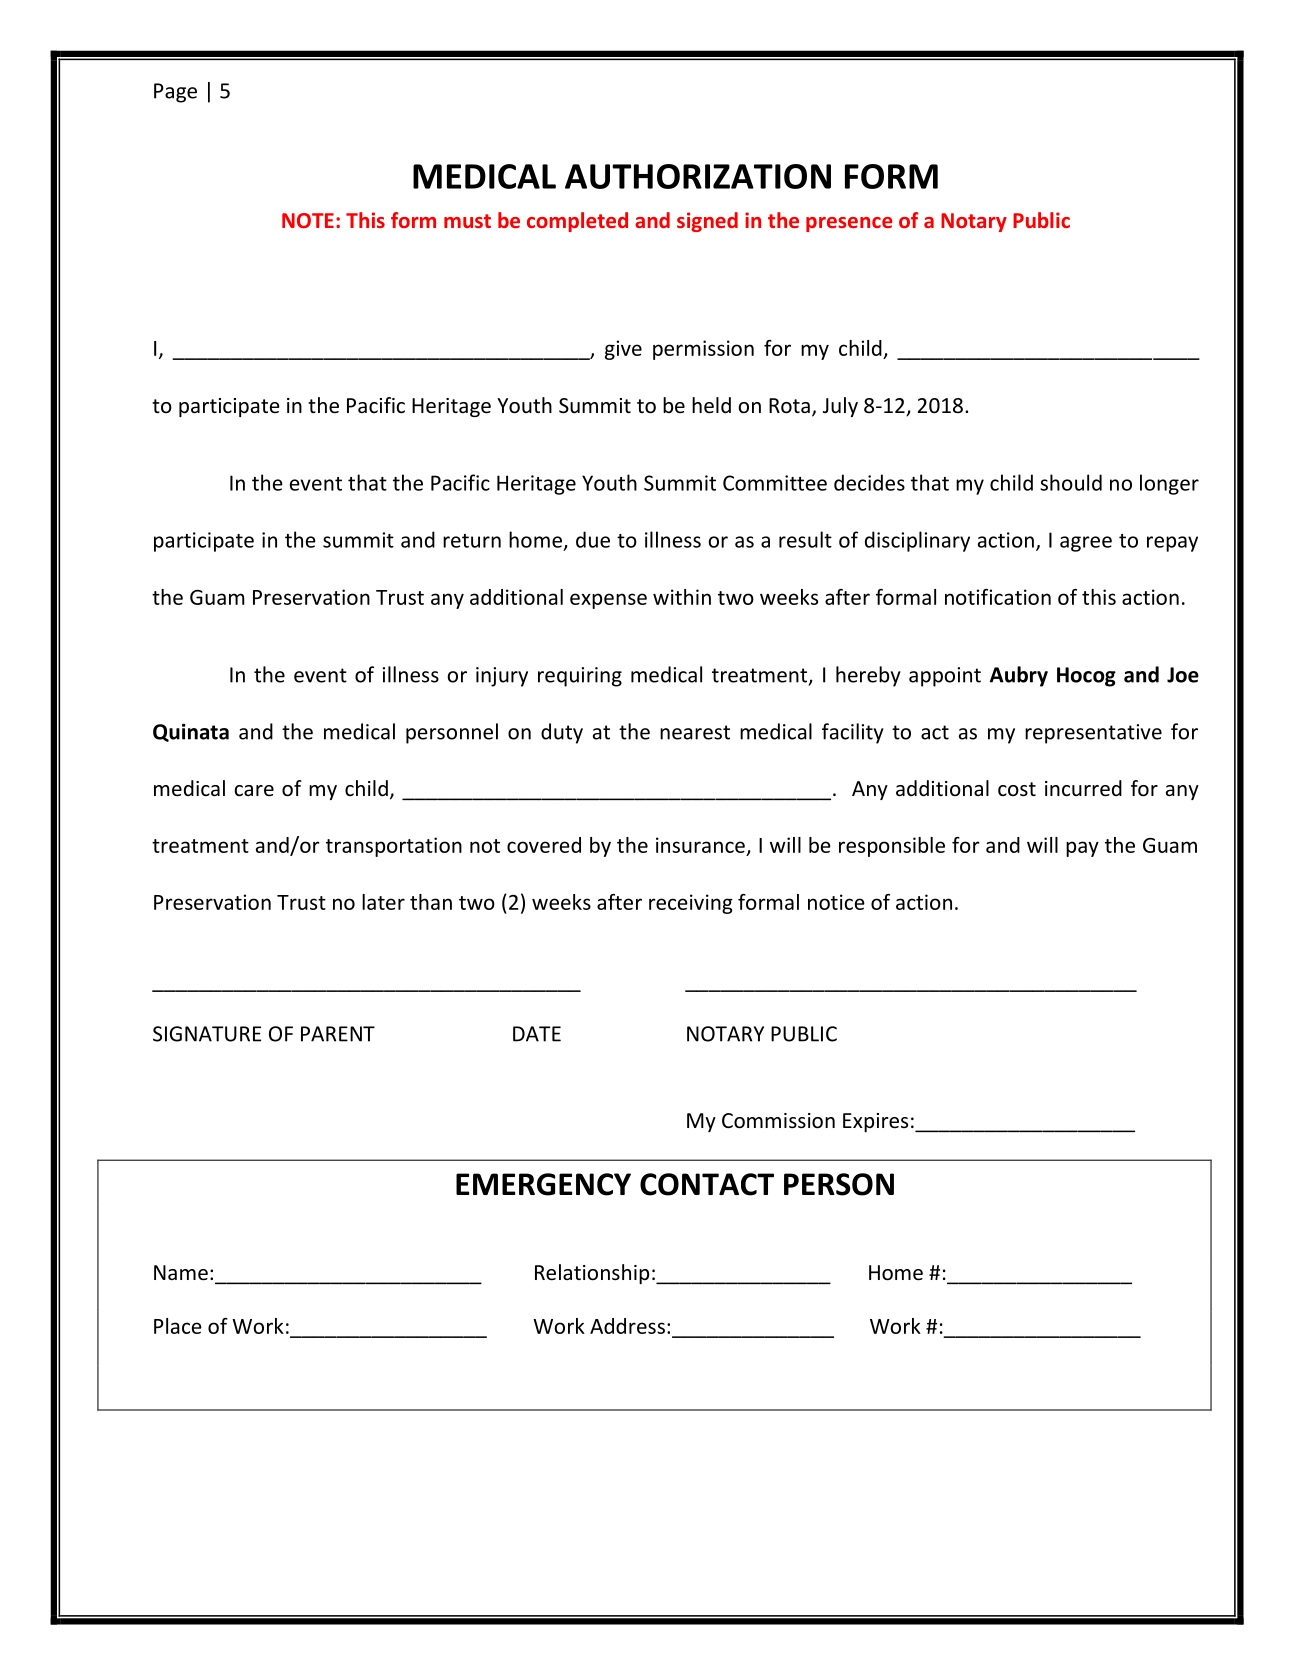 Image resolution: width=1294 pixels, height=1675 pixels. I want to click on Place, so click(178, 1326).
